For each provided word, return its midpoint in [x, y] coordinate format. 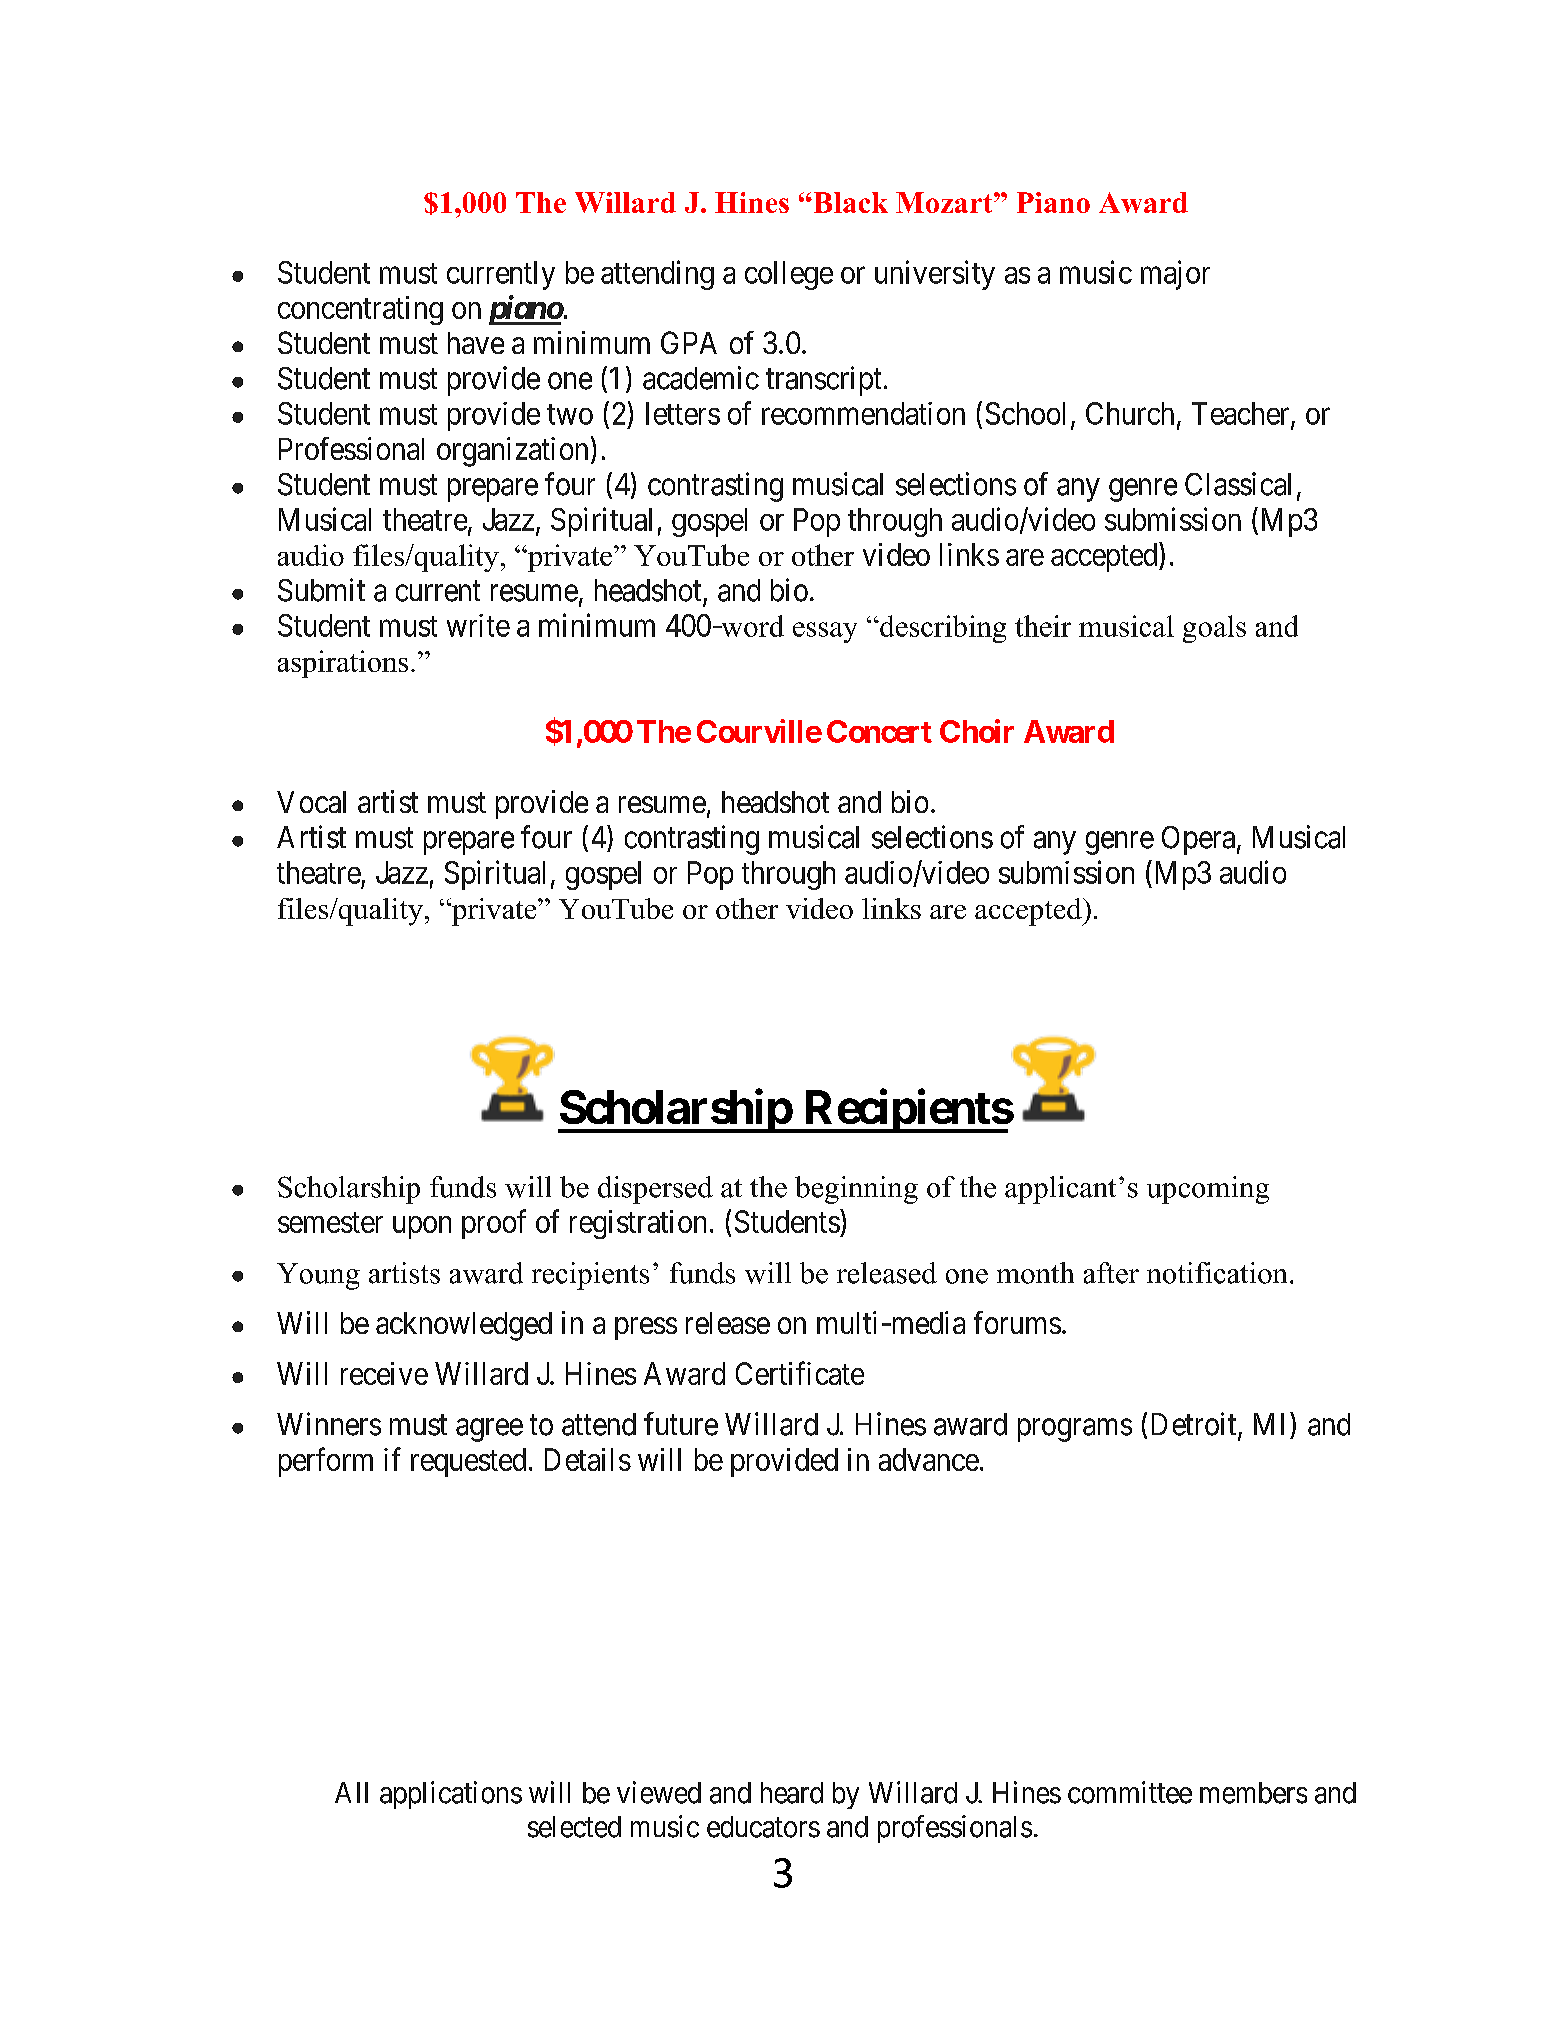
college [789, 275]
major [1175, 275]
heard [792, 1793]
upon [422, 1227]
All [351, 1792]
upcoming [1208, 1190]
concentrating [360, 310]
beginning [856, 1190]
